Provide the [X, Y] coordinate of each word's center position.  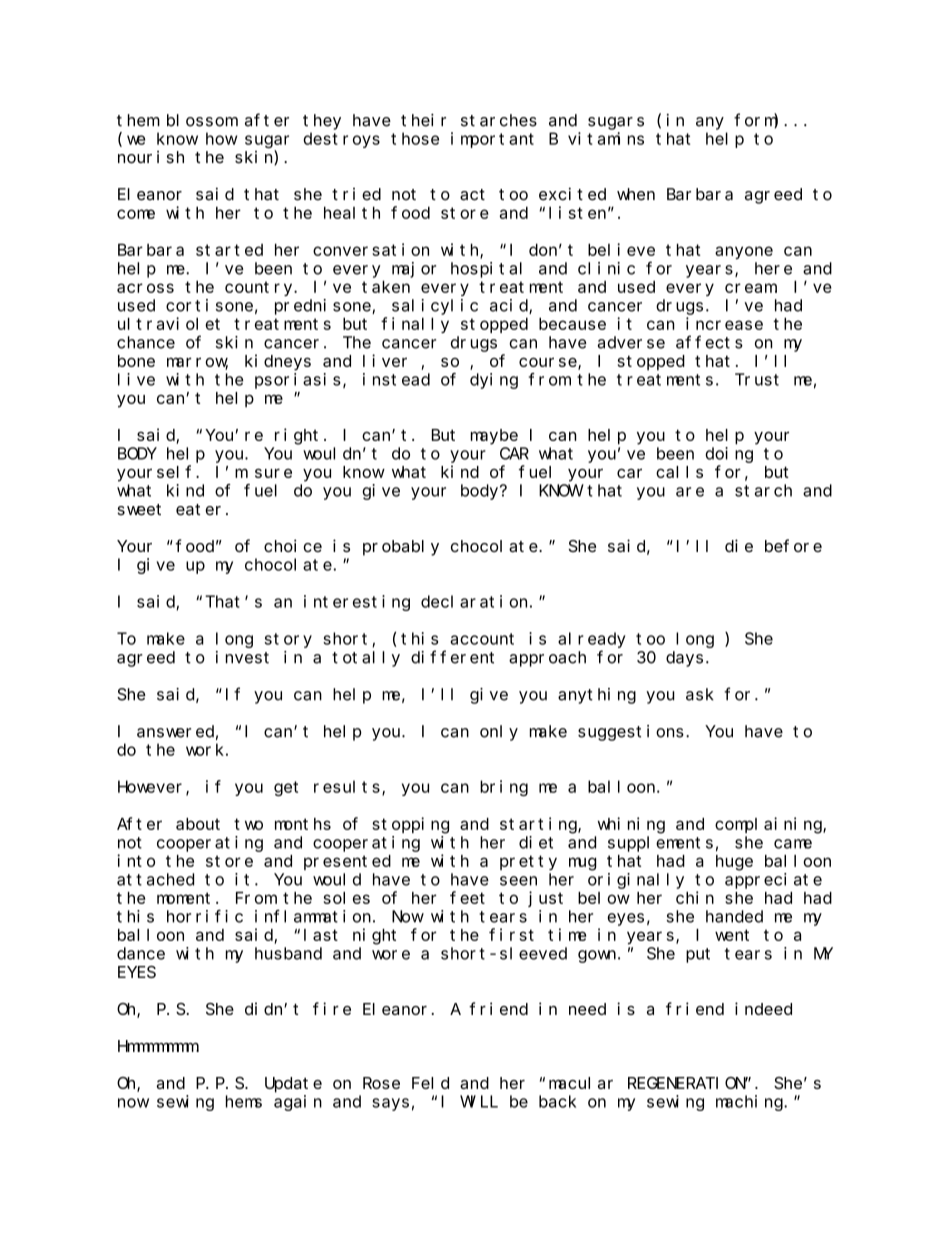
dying [494, 381]
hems [244, 1101]
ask [700, 694]
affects [709, 342]
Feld [430, 1083]
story [288, 640]
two [248, 824]
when [636, 194]
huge [734, 863]
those [415, 138]
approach [547, 659]
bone [136, 361]
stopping [410, 825]
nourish [151, 157]
